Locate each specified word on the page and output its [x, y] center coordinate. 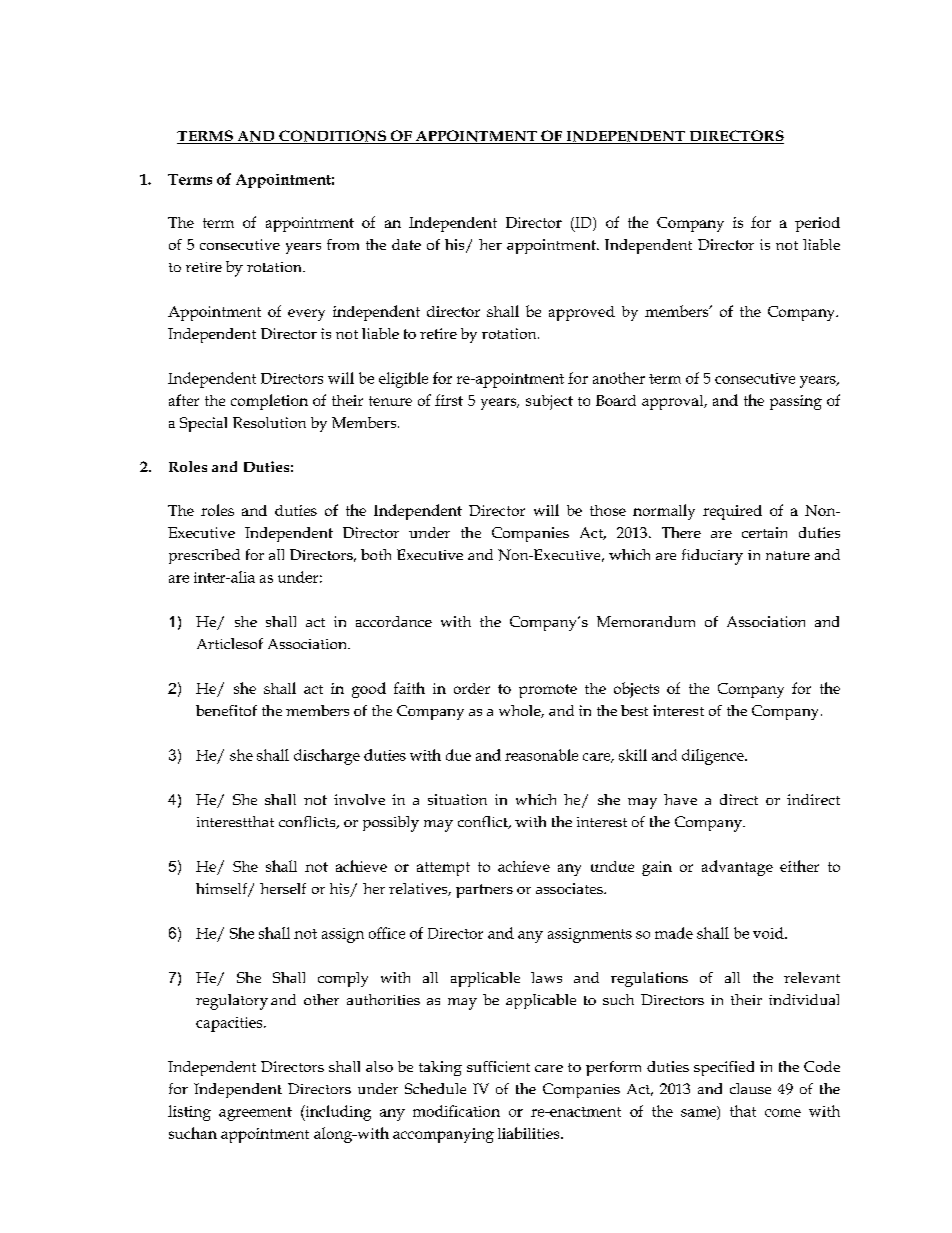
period [817, 224]
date [406, 244]
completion [269, 402]
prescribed [204, 556]
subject [549, 402]
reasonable [541, 755]
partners [484, 891]
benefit [219, 710]
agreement [255, 1114]
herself [283, 888]
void [769, 933]
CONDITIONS [332, 137]
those [608, 510]
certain [764, 532]
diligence [714, 757]
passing [796, 402]
